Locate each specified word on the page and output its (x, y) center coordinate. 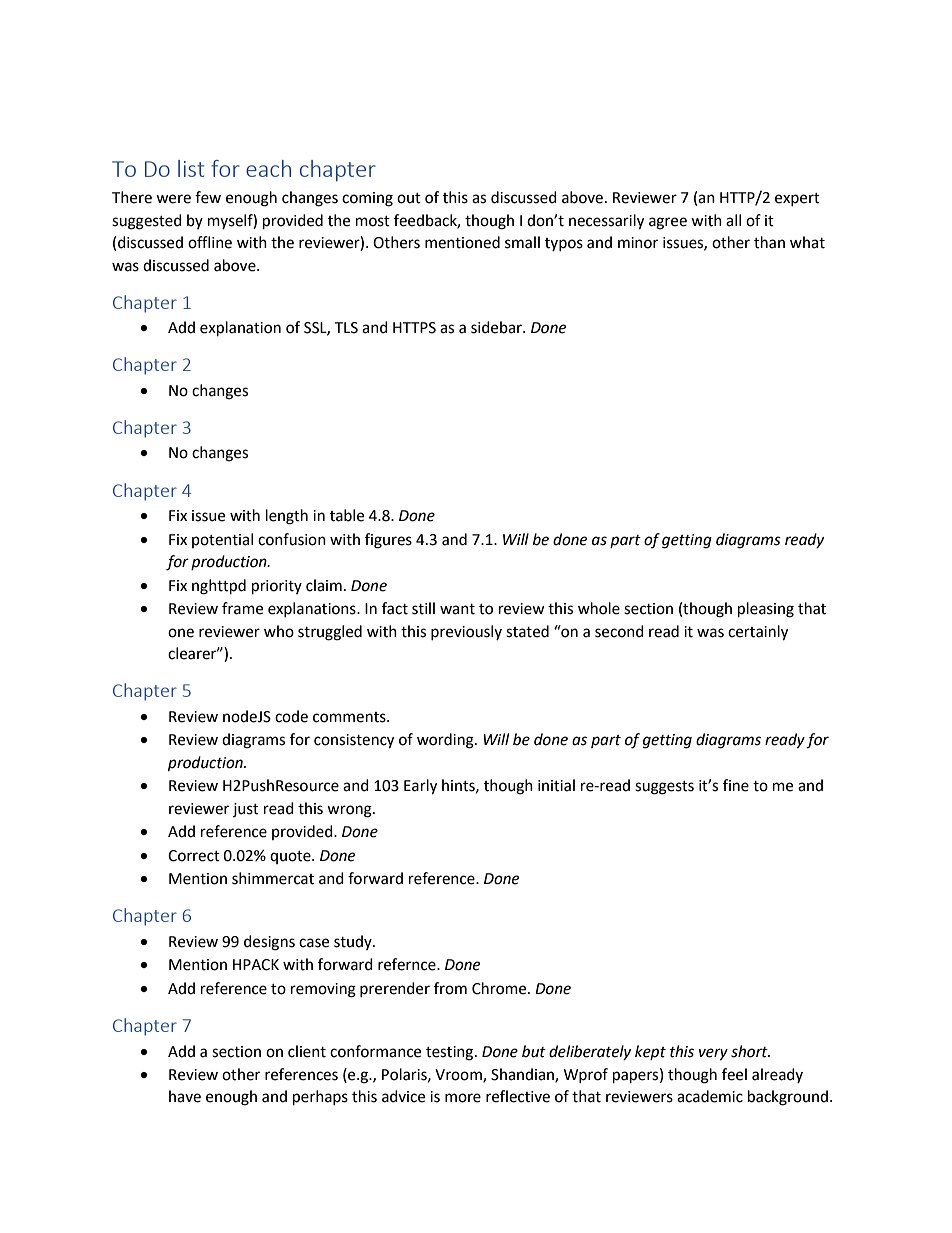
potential (222, 540)
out (409, 198)
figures (388, 541)
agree (668, 223)
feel (734, 1074)
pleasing (766, 610)
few (208, 197)
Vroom (459, 1075)
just (246, 810)
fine (736, 785)
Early (420, 787)
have (185, 1096)
